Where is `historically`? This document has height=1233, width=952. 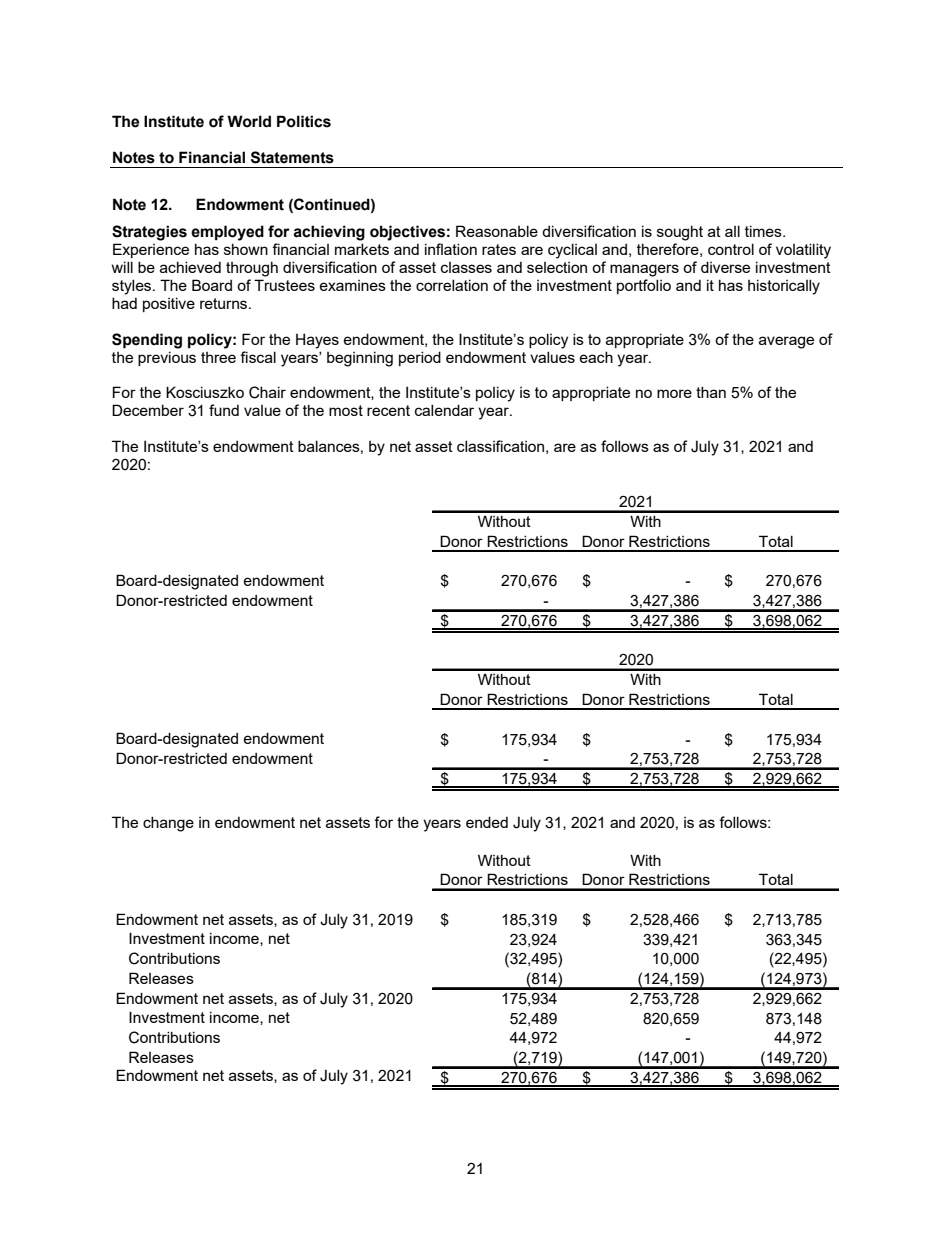 historically is located at coordinates (784, 287).
